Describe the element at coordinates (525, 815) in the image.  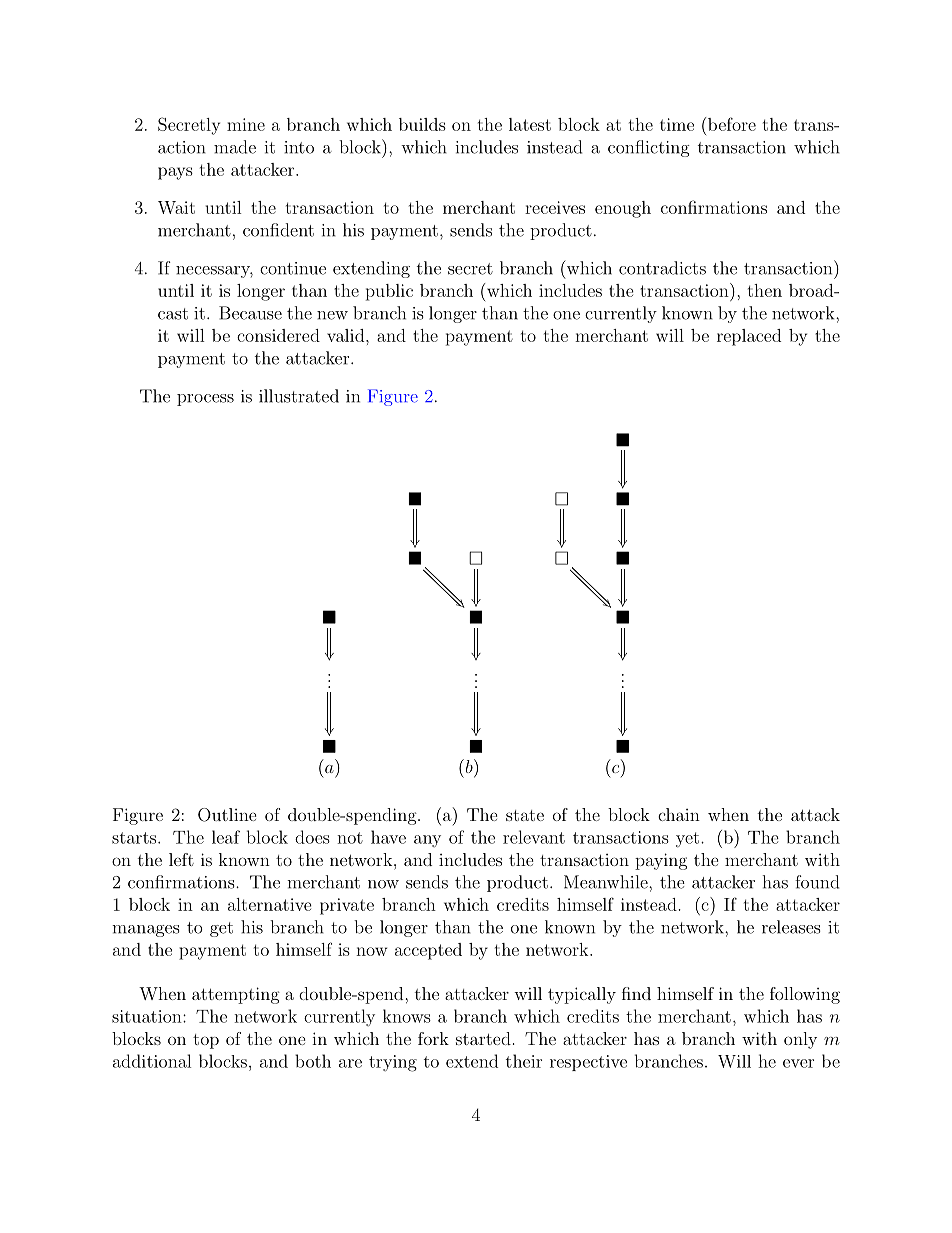
I see `state` at that location.
